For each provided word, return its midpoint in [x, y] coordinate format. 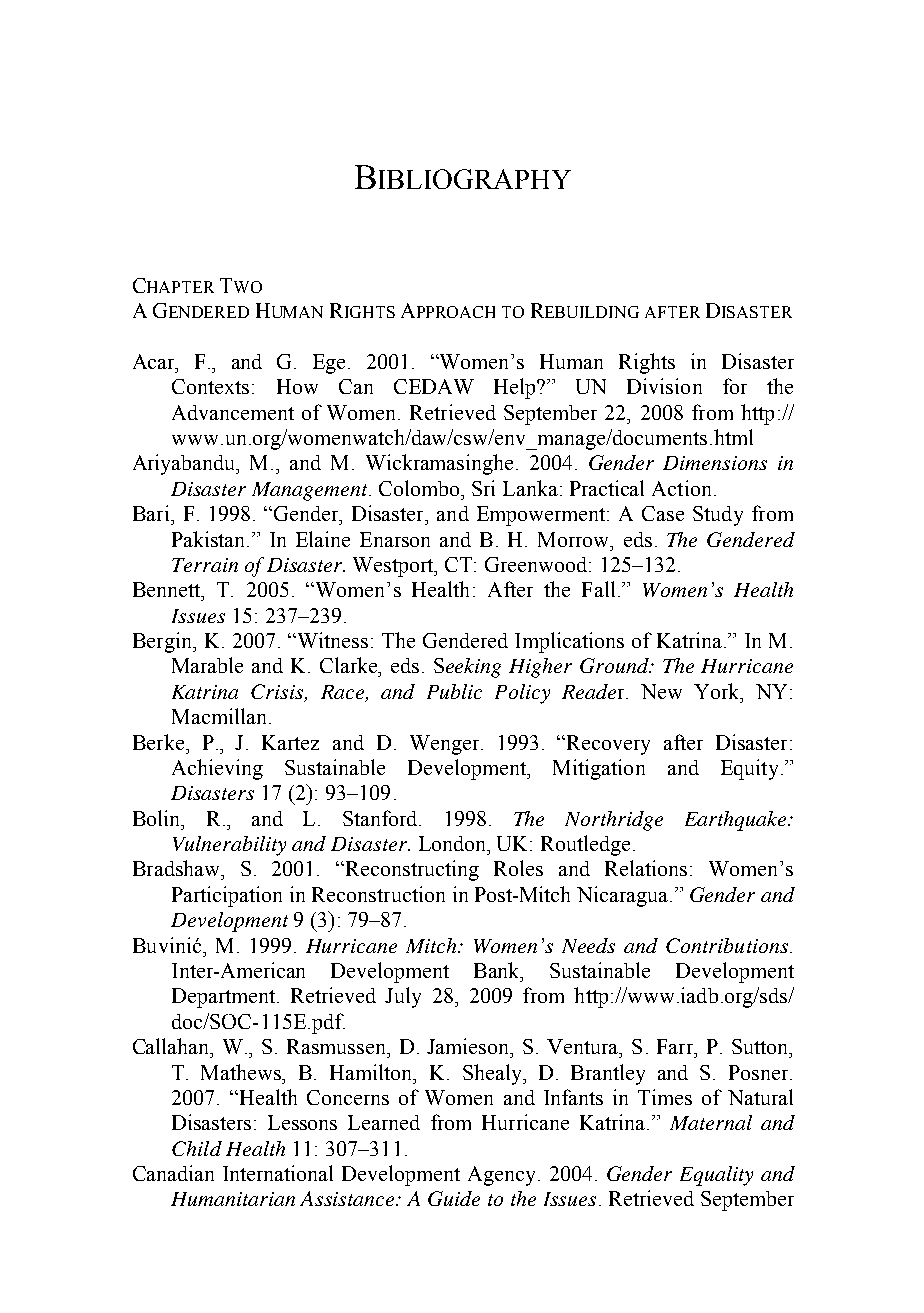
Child [197, 1148]
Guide [454, 1198]
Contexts [210, 386]
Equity [749, 769]
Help [516, 388]
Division [664, 386]
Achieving [217, 769]
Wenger [446, 745]
